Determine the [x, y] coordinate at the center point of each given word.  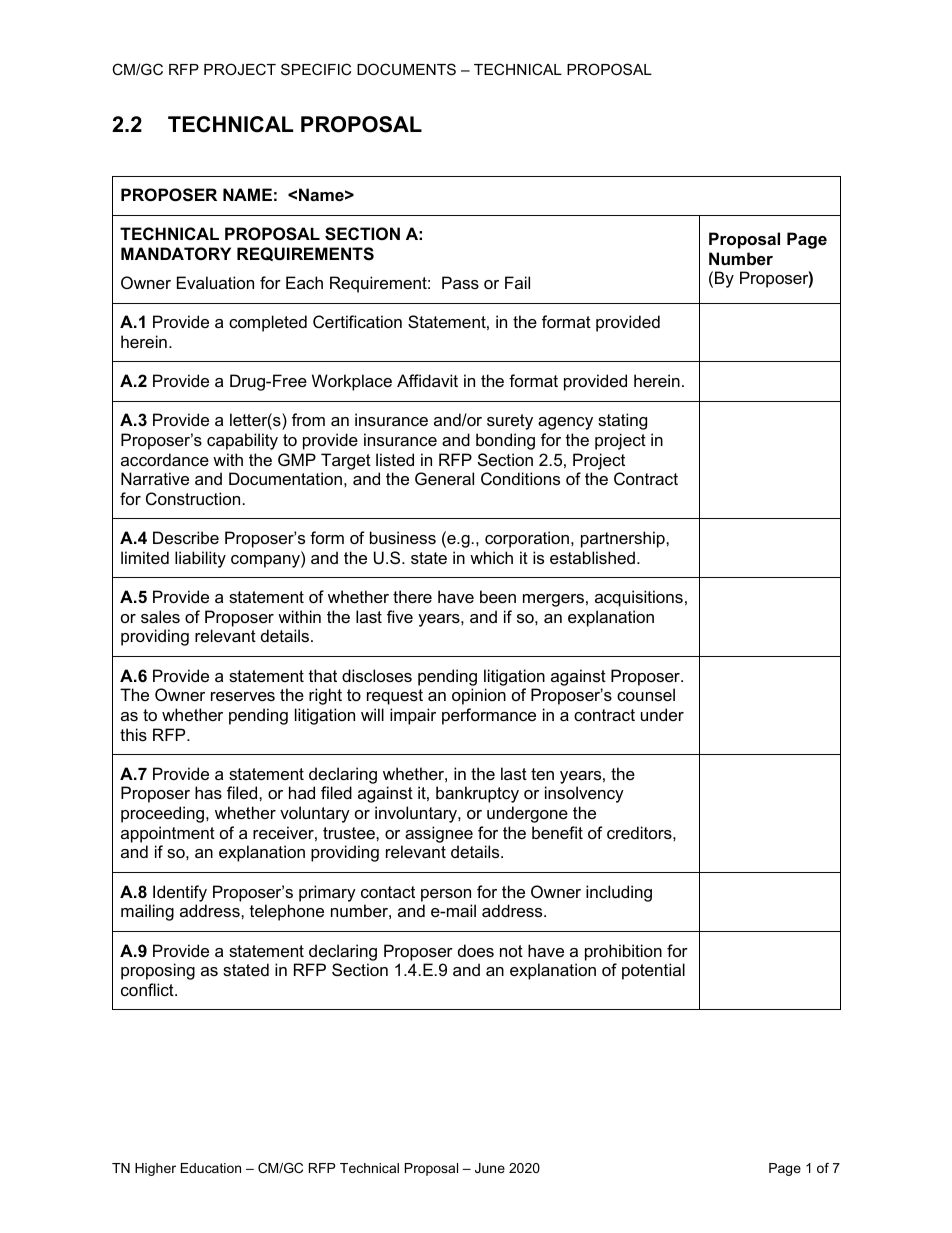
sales [160, 616]
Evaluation [215, 282]
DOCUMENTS [406, 69]
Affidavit [427, 380]
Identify [180, 893]
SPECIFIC [316, 69]
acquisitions [639, 598]
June [490, 1168]
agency [565, 423]
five [400, 616]
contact [388, 892]
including [619, 893]
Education [211, 1168]
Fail [517, 282]
